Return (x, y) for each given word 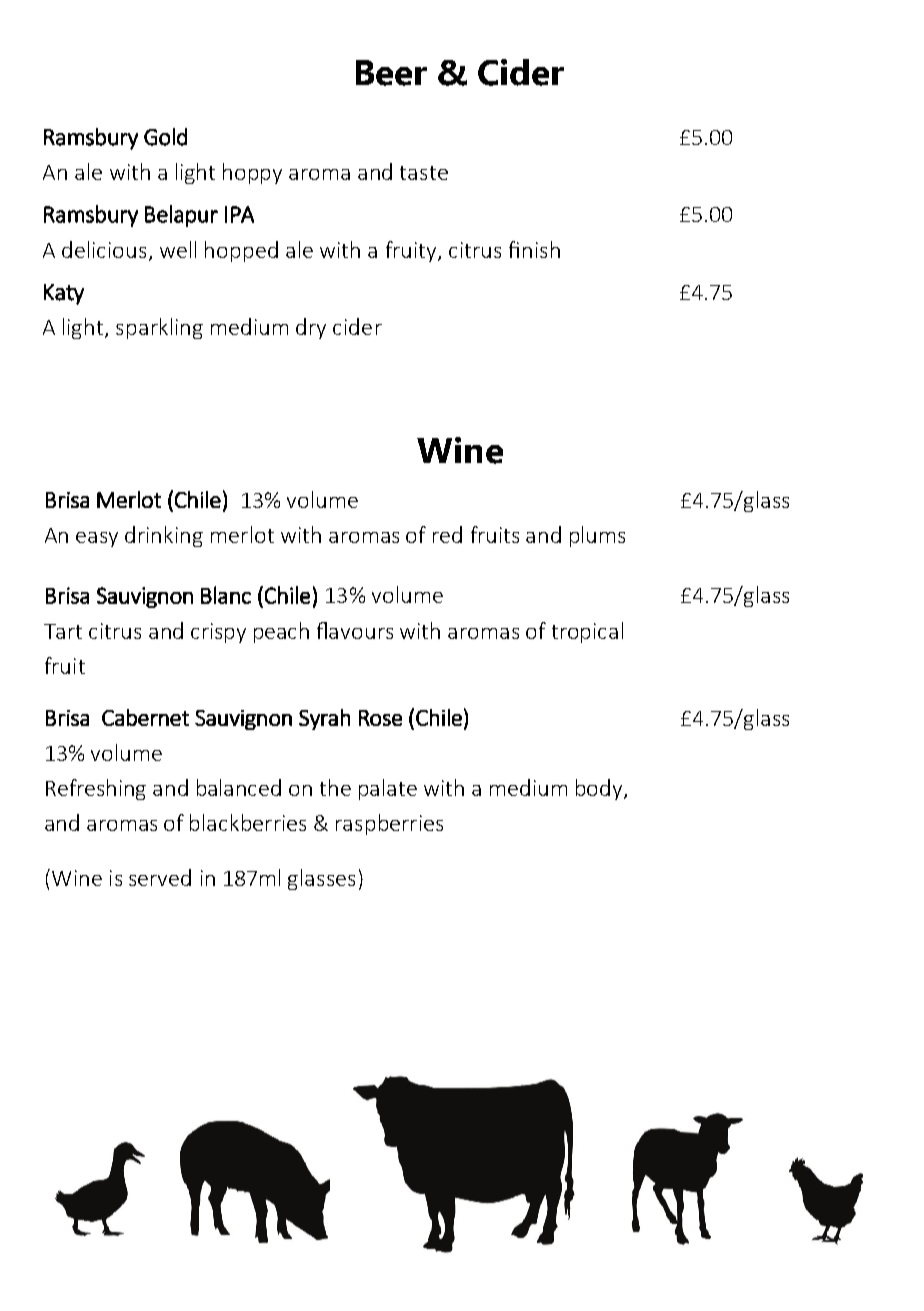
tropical (587, 632)
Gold (165, 137)
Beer (391, 73)
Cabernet (145, 717)
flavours (355, 630)
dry (311, 328)
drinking (164, 536)
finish (534, 249)
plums (597, 536)
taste (424, 173)
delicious (104, 249)
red (447, 534)
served (160, 877)
